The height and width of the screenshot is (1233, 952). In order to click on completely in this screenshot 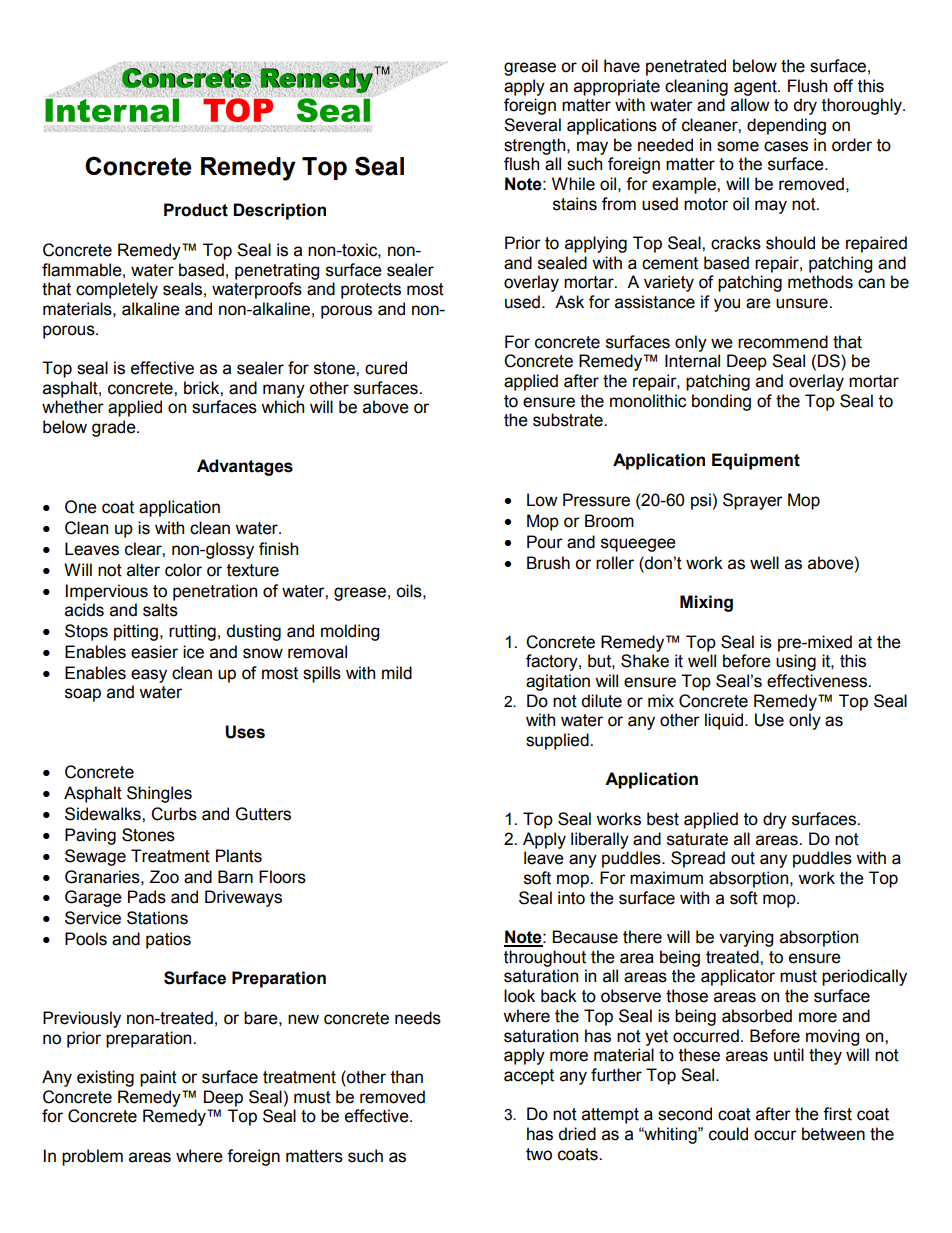, I will do `click(117, 290)`.
